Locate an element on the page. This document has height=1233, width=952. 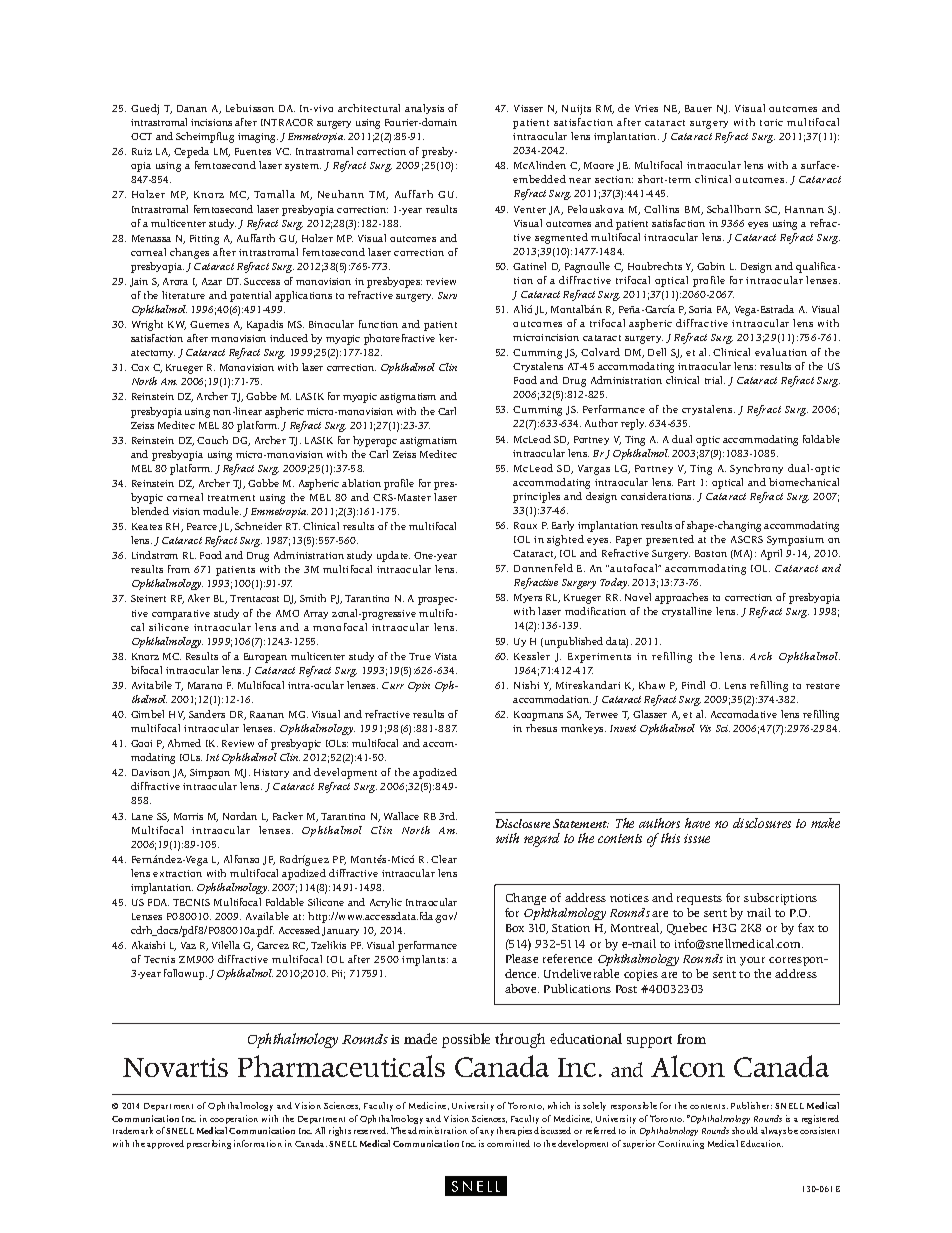
Synchrony is located at coordinates (756, 469).
